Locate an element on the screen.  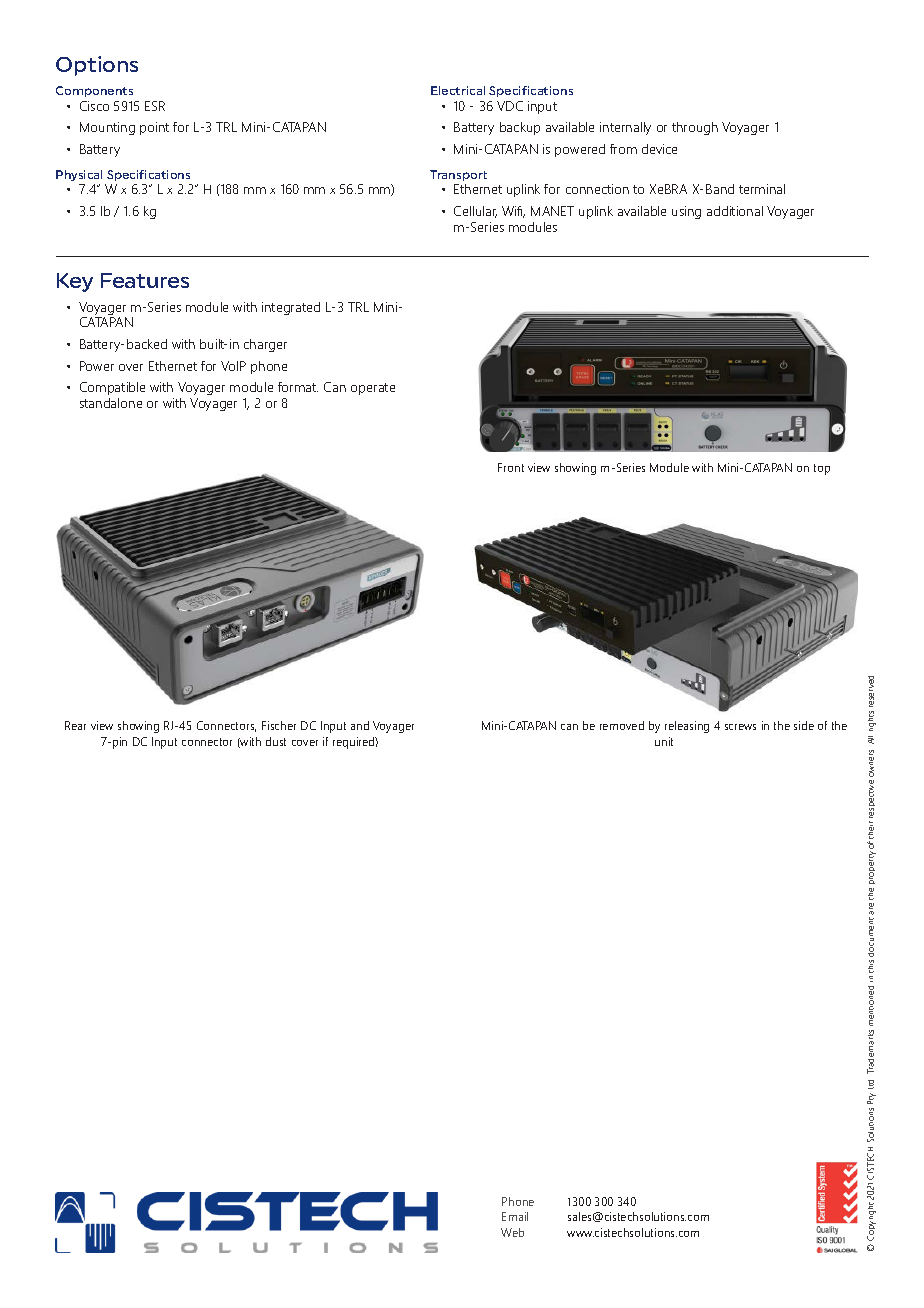
Web is located at coordinates (512, 1232).
